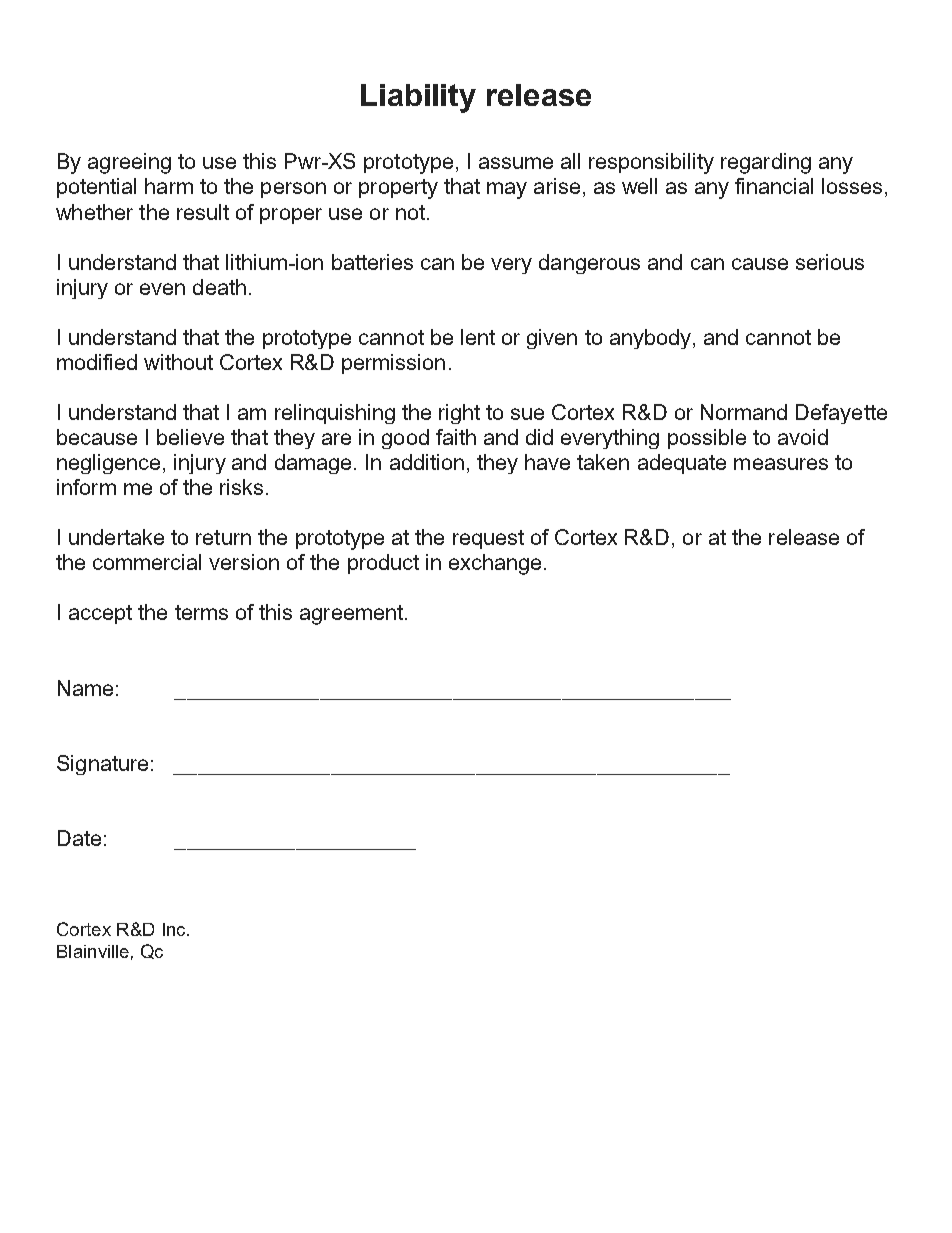 Image resolution: width=952 pixels, height=1233 pixels. Describe the element at coordinates (488, 539) in the image. I see `request` at that location.
